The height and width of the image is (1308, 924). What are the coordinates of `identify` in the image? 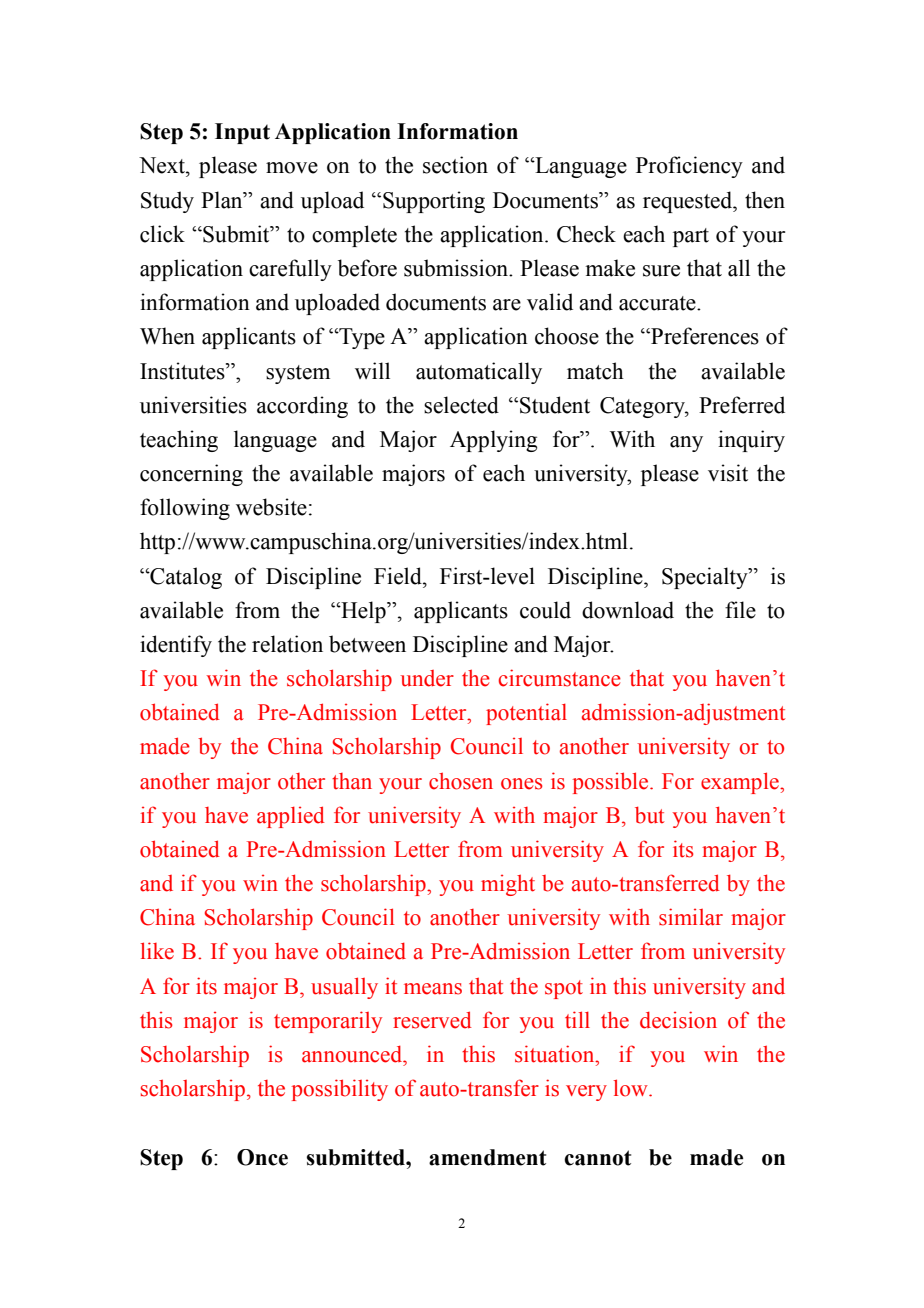 It's located at (176, 646).
